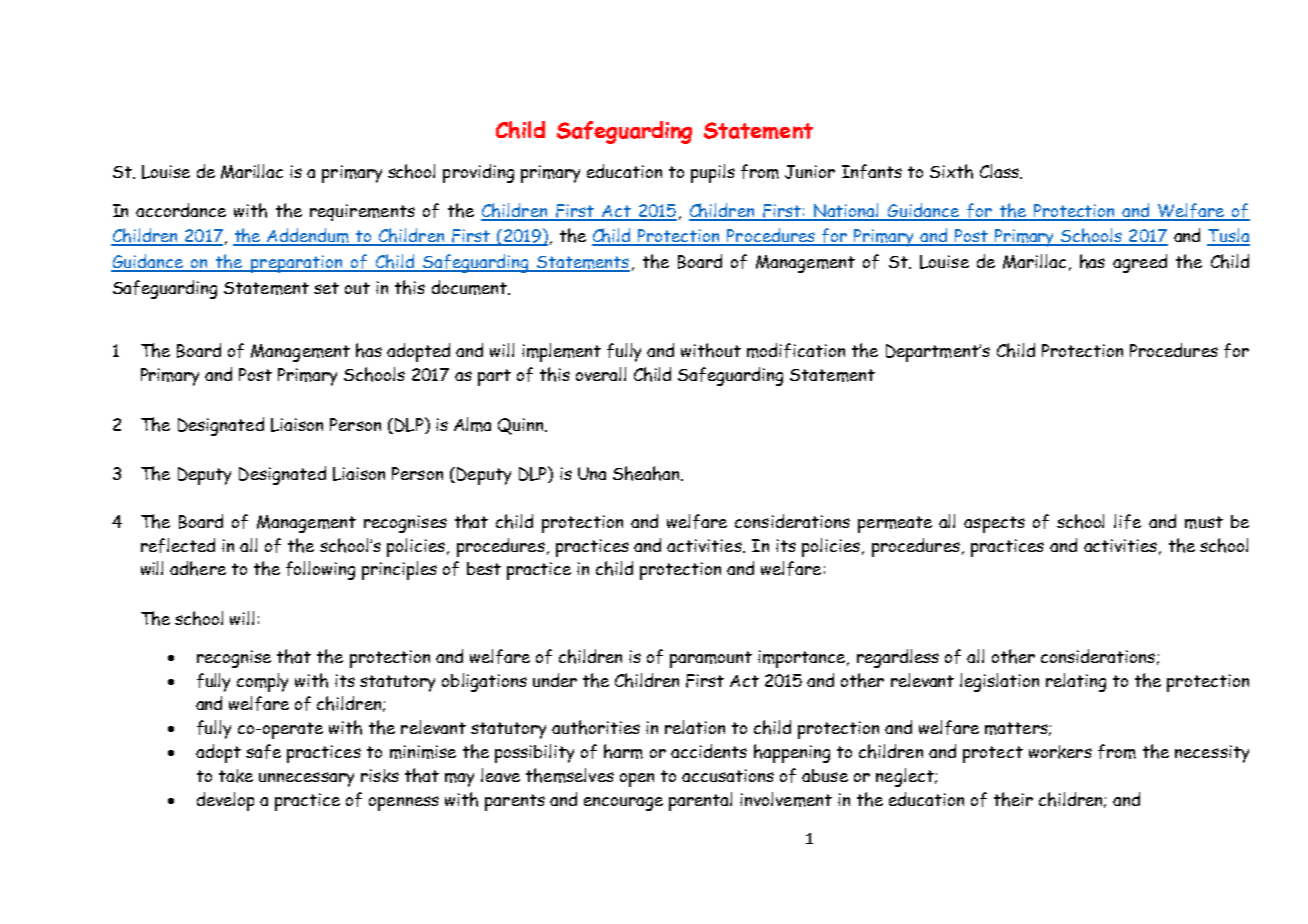 This screenshot has width=1308, height=924. What do you see at coordinates (1000, 171) in the screenshot?
I see `Class` at bounding box center [1000, 171].
